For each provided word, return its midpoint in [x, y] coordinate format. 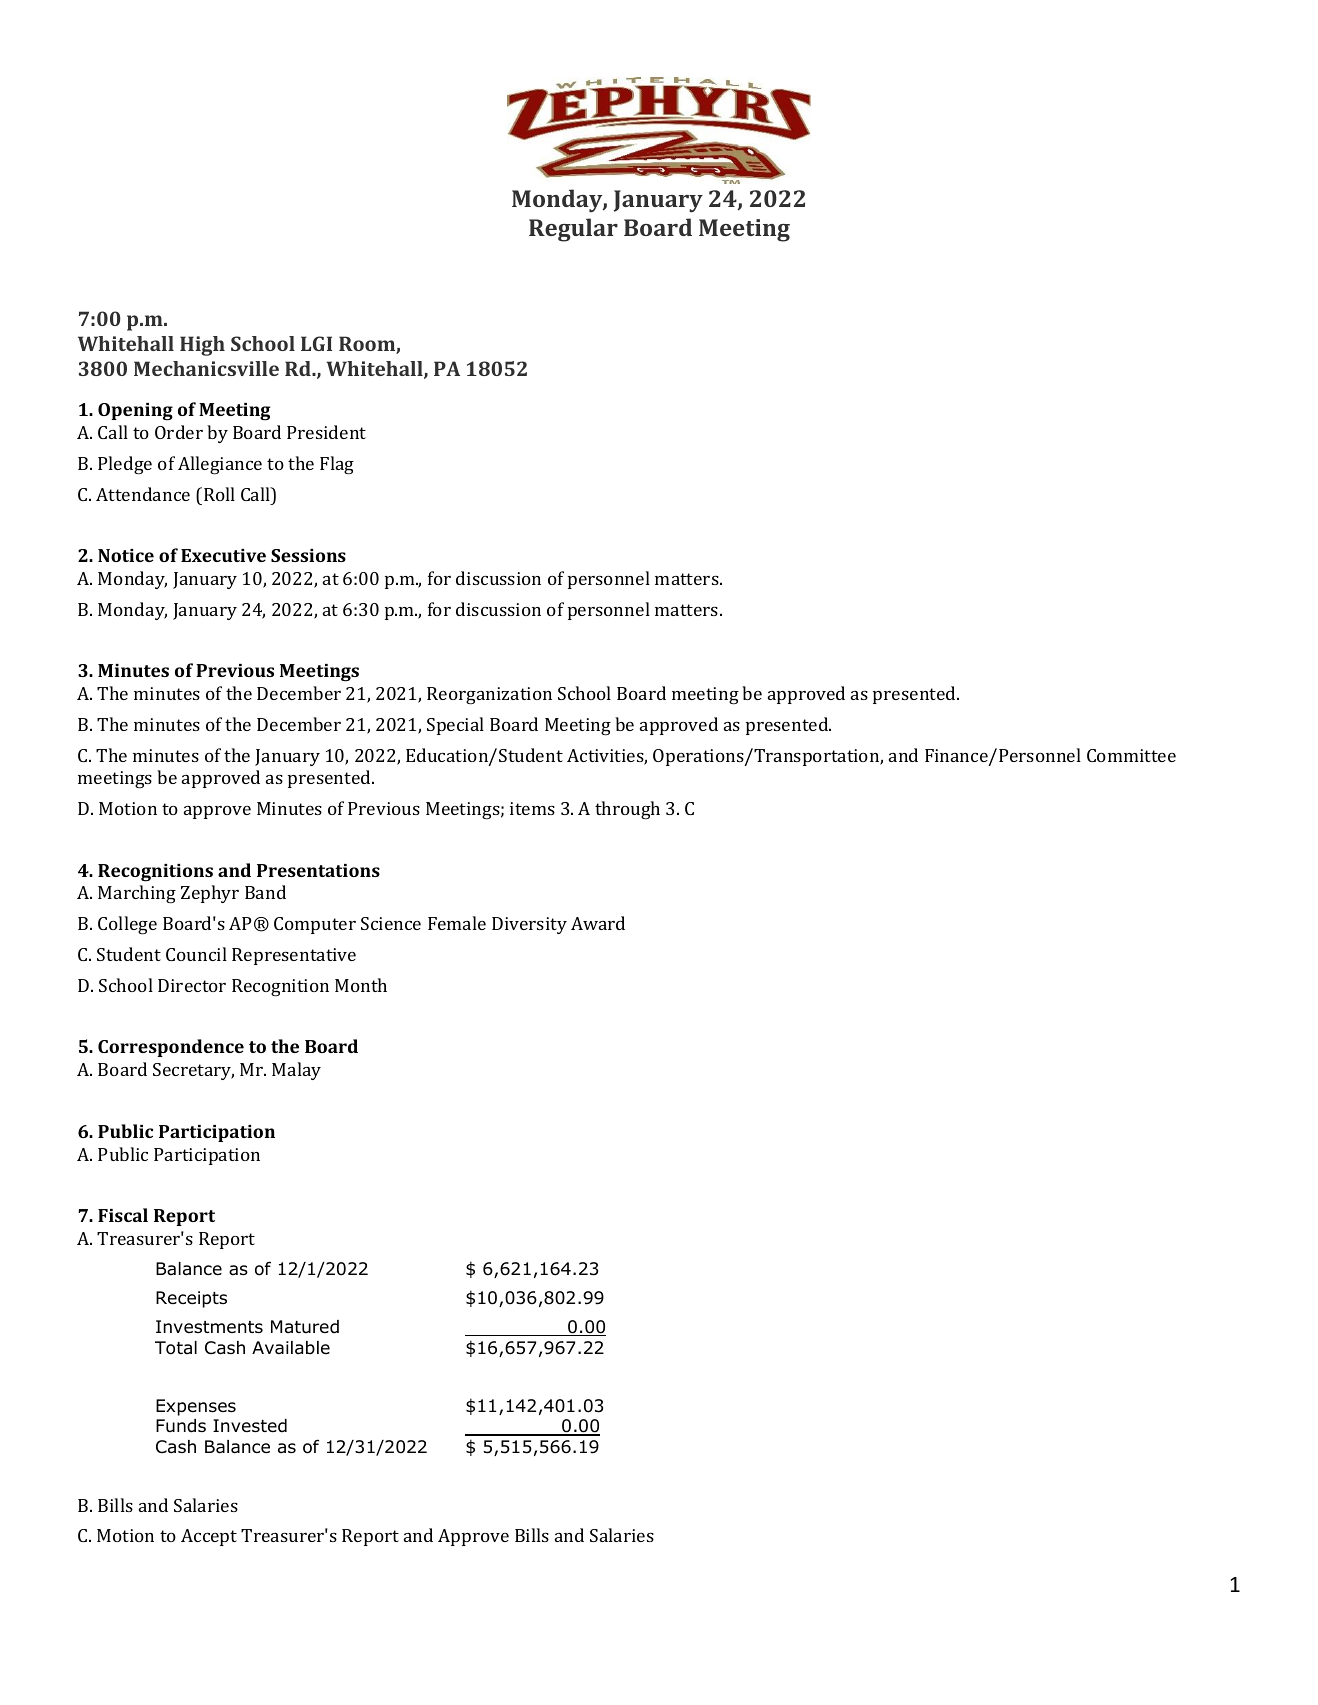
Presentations [318, 870]
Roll [219, 494]
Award [598, 923]
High [202, 346]
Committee [1131, 755]
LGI [316, 343]
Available [291, 1348]
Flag [337, 465]
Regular [573, 230]
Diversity [529, 925]
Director [192, 985]
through [627, 810]
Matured [305, 1327]
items [532, 808]
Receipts [191, 1299]
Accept [209, 1537]
